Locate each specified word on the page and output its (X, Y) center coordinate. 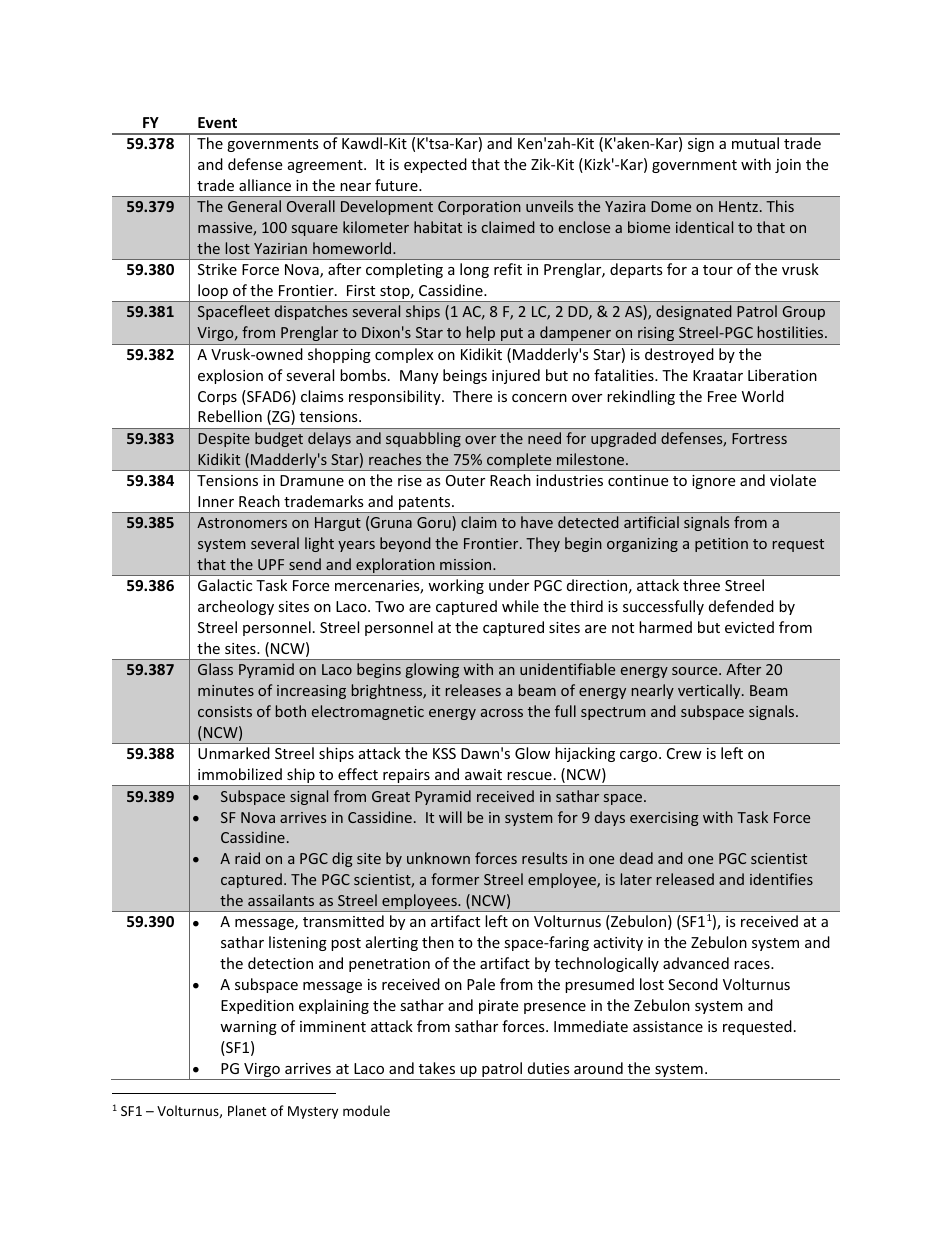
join (788, 166)
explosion (230, 376)
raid (247, 858)
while (520, 606)
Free (722, 396)
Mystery (313, 1112)
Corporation (479, 208)
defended (741, 606)
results (544, 858)
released (685, 879)
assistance (668, 1026)
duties (549, 1068)
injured (516, 376)
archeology (236, 607)
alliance (265, 185)
